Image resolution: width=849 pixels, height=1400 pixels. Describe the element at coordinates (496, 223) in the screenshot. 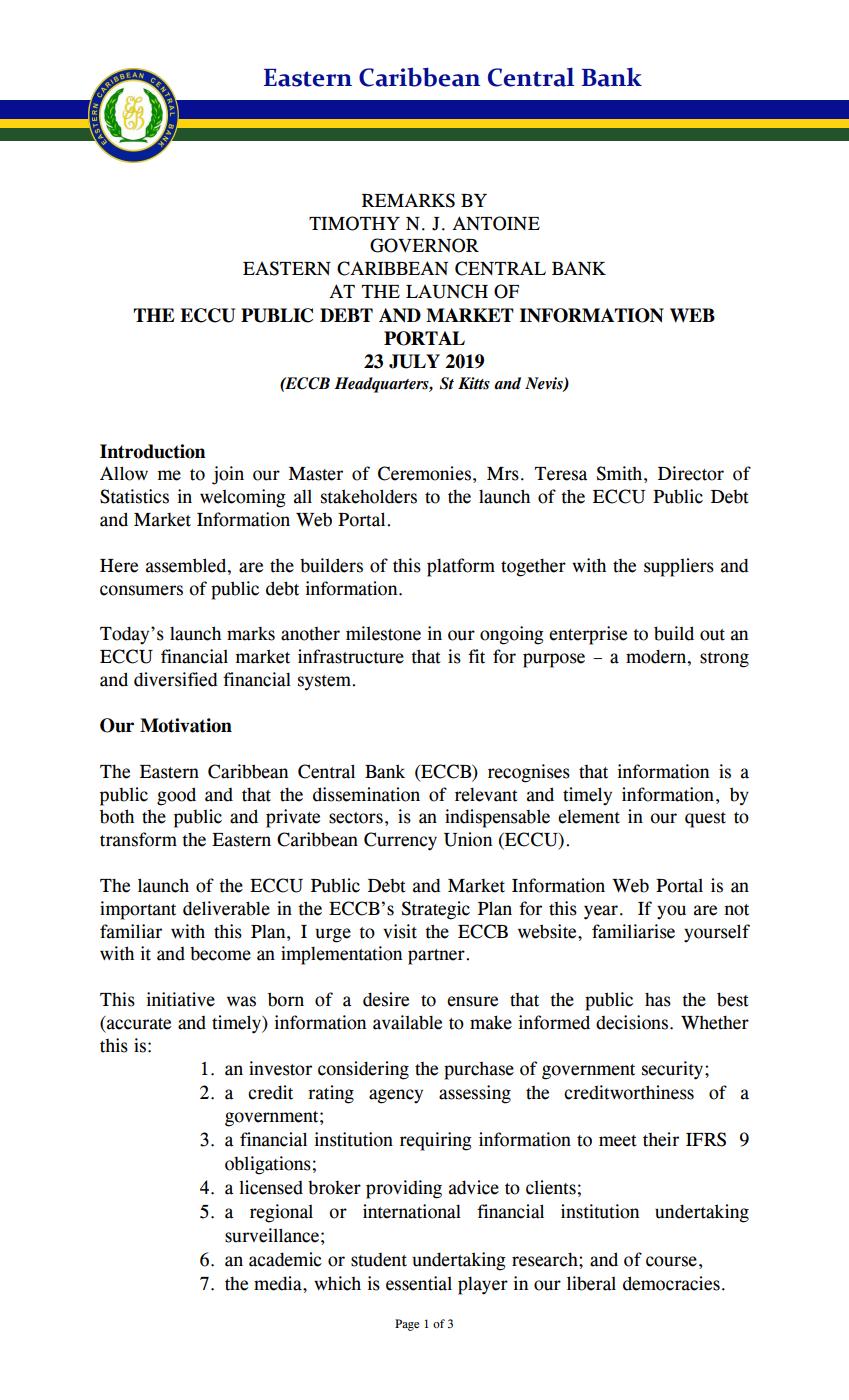

I see `ANTOINE` at that location.
